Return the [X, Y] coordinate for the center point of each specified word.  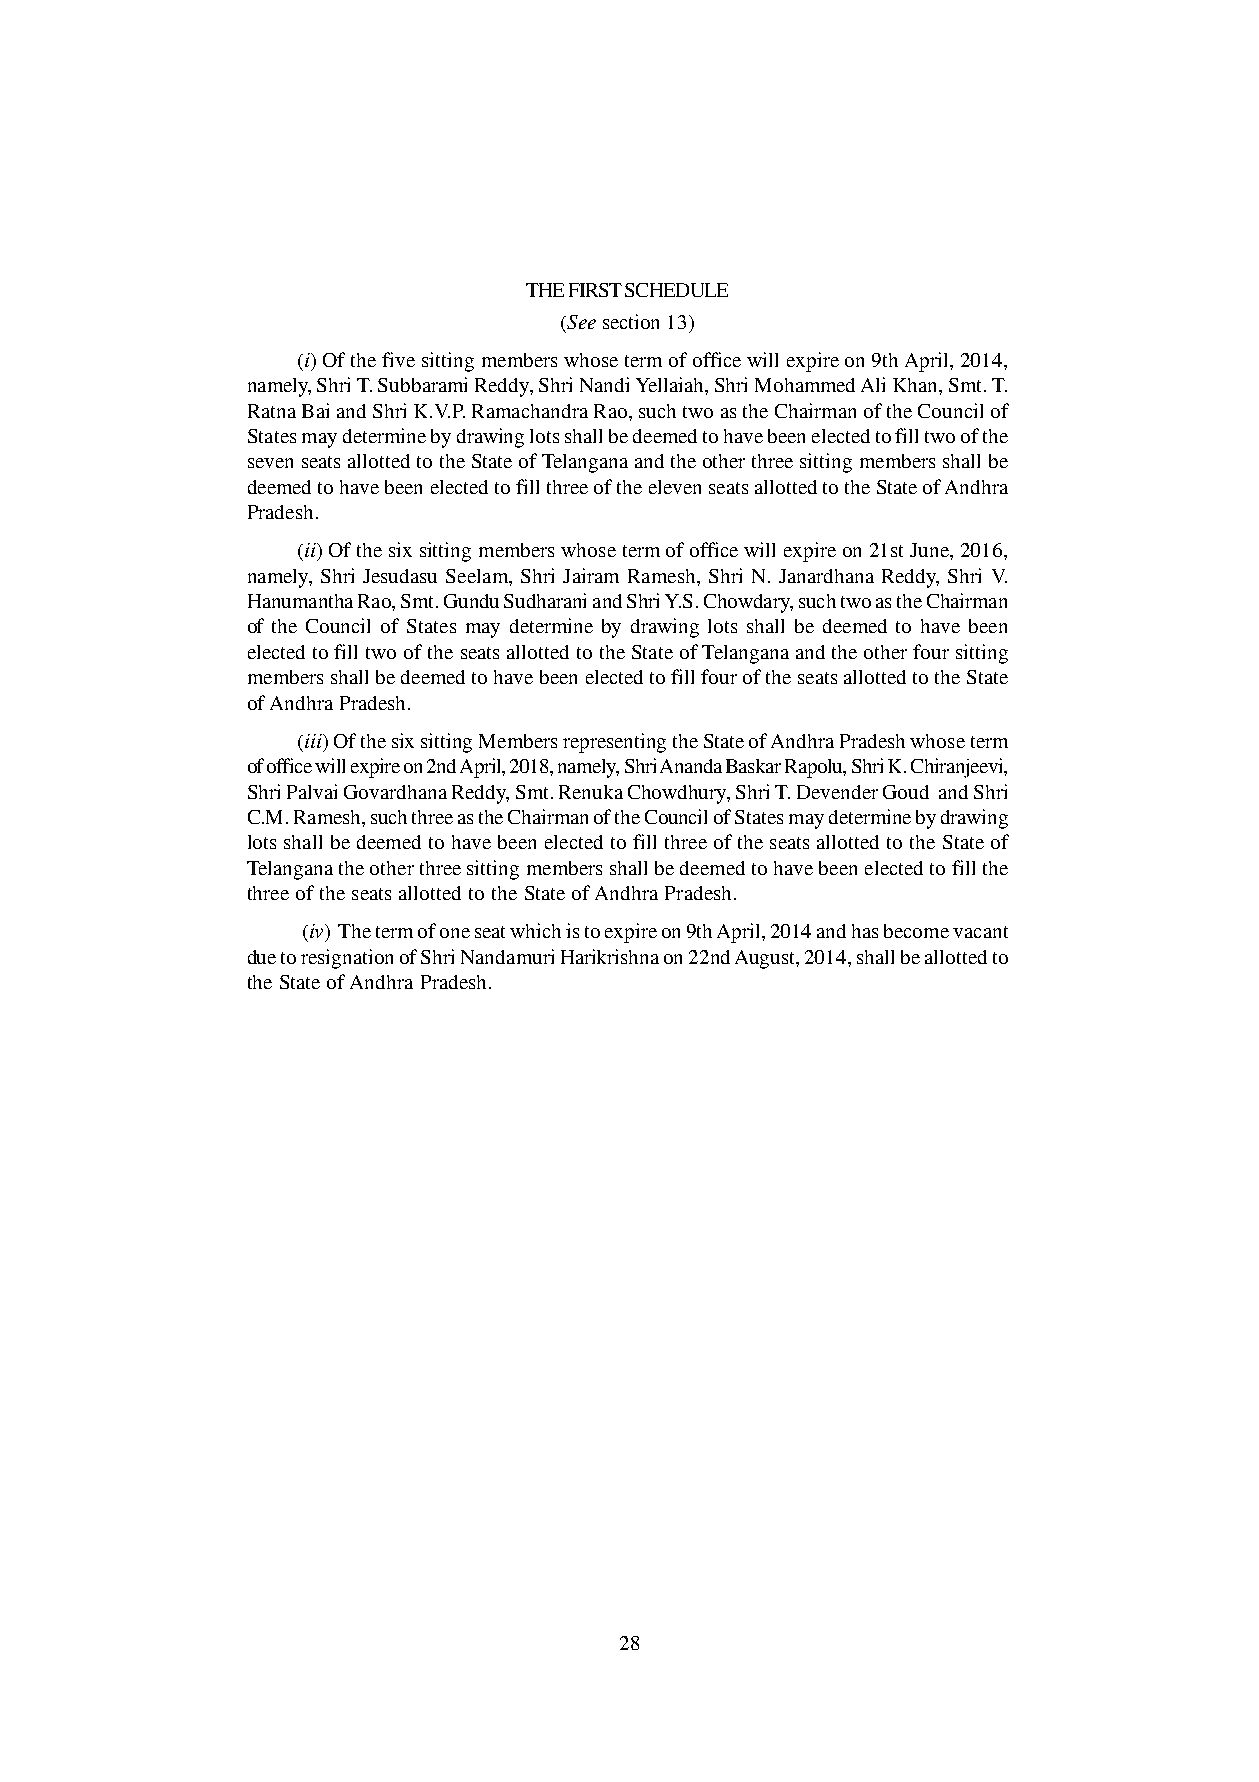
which [535, 930]
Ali [873, 384]
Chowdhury [679, 794]
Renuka [591, 792]
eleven [675, 487]
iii [314, 741]
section [631, 321]
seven [270, 463]
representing [614, 743]
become [916, 931]
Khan [916, 385]
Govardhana [395, 792]
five [398, 359]
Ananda [691, 766]
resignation [347, 959]
